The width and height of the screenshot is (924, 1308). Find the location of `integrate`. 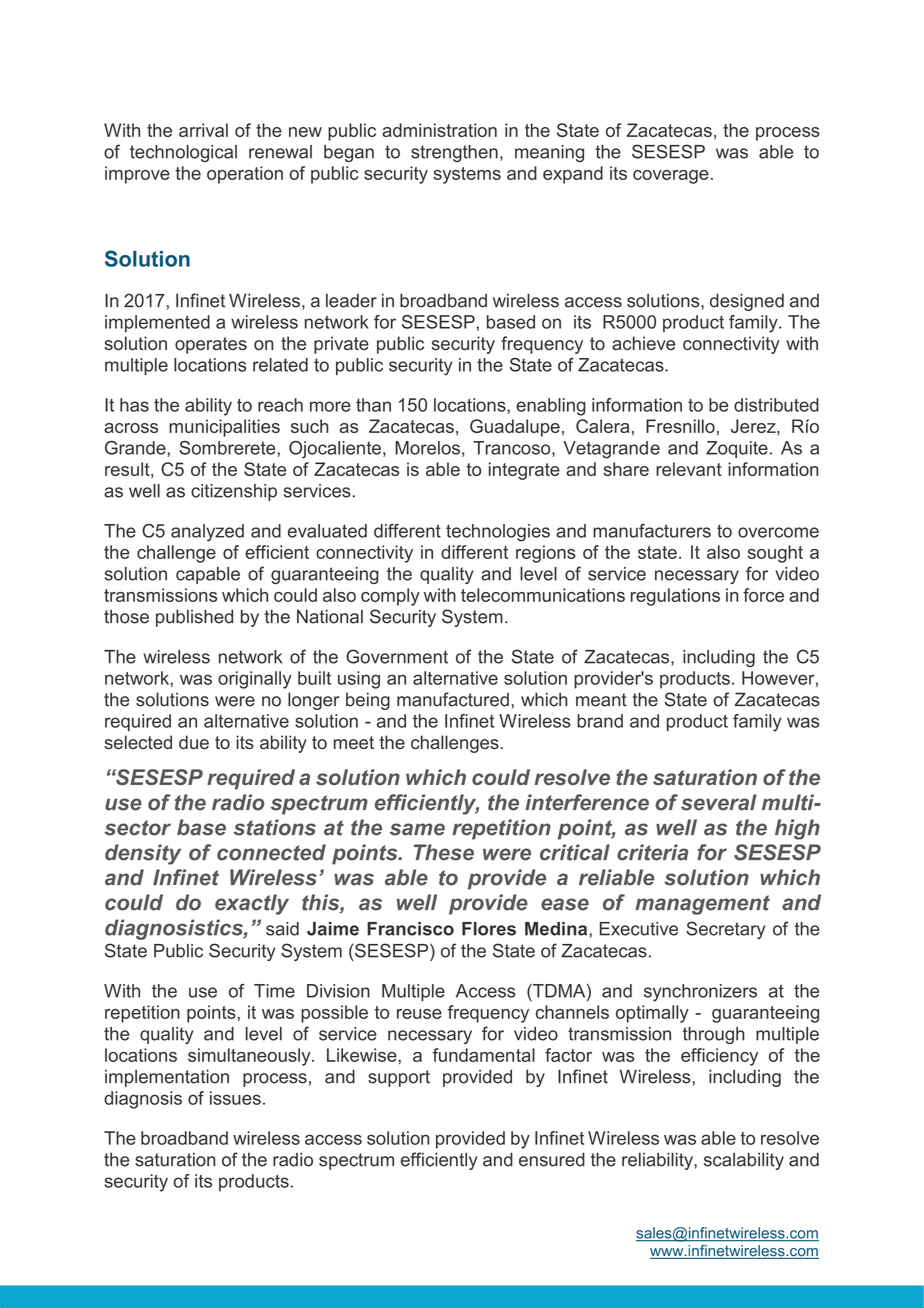

integrate is located at coordinates (524, 471).
